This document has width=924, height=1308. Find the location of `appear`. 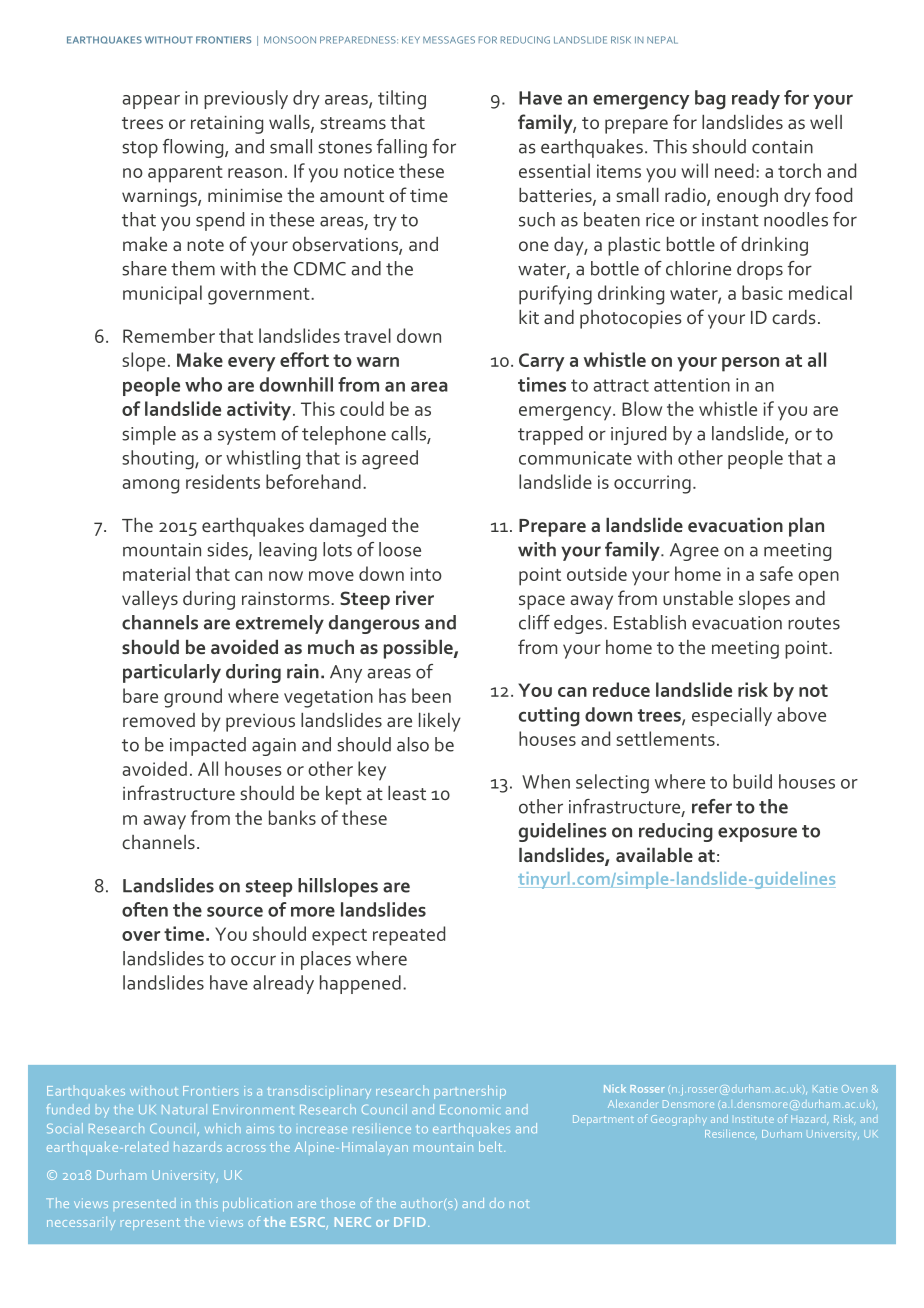

appear is located at coordinates (151, 102).
